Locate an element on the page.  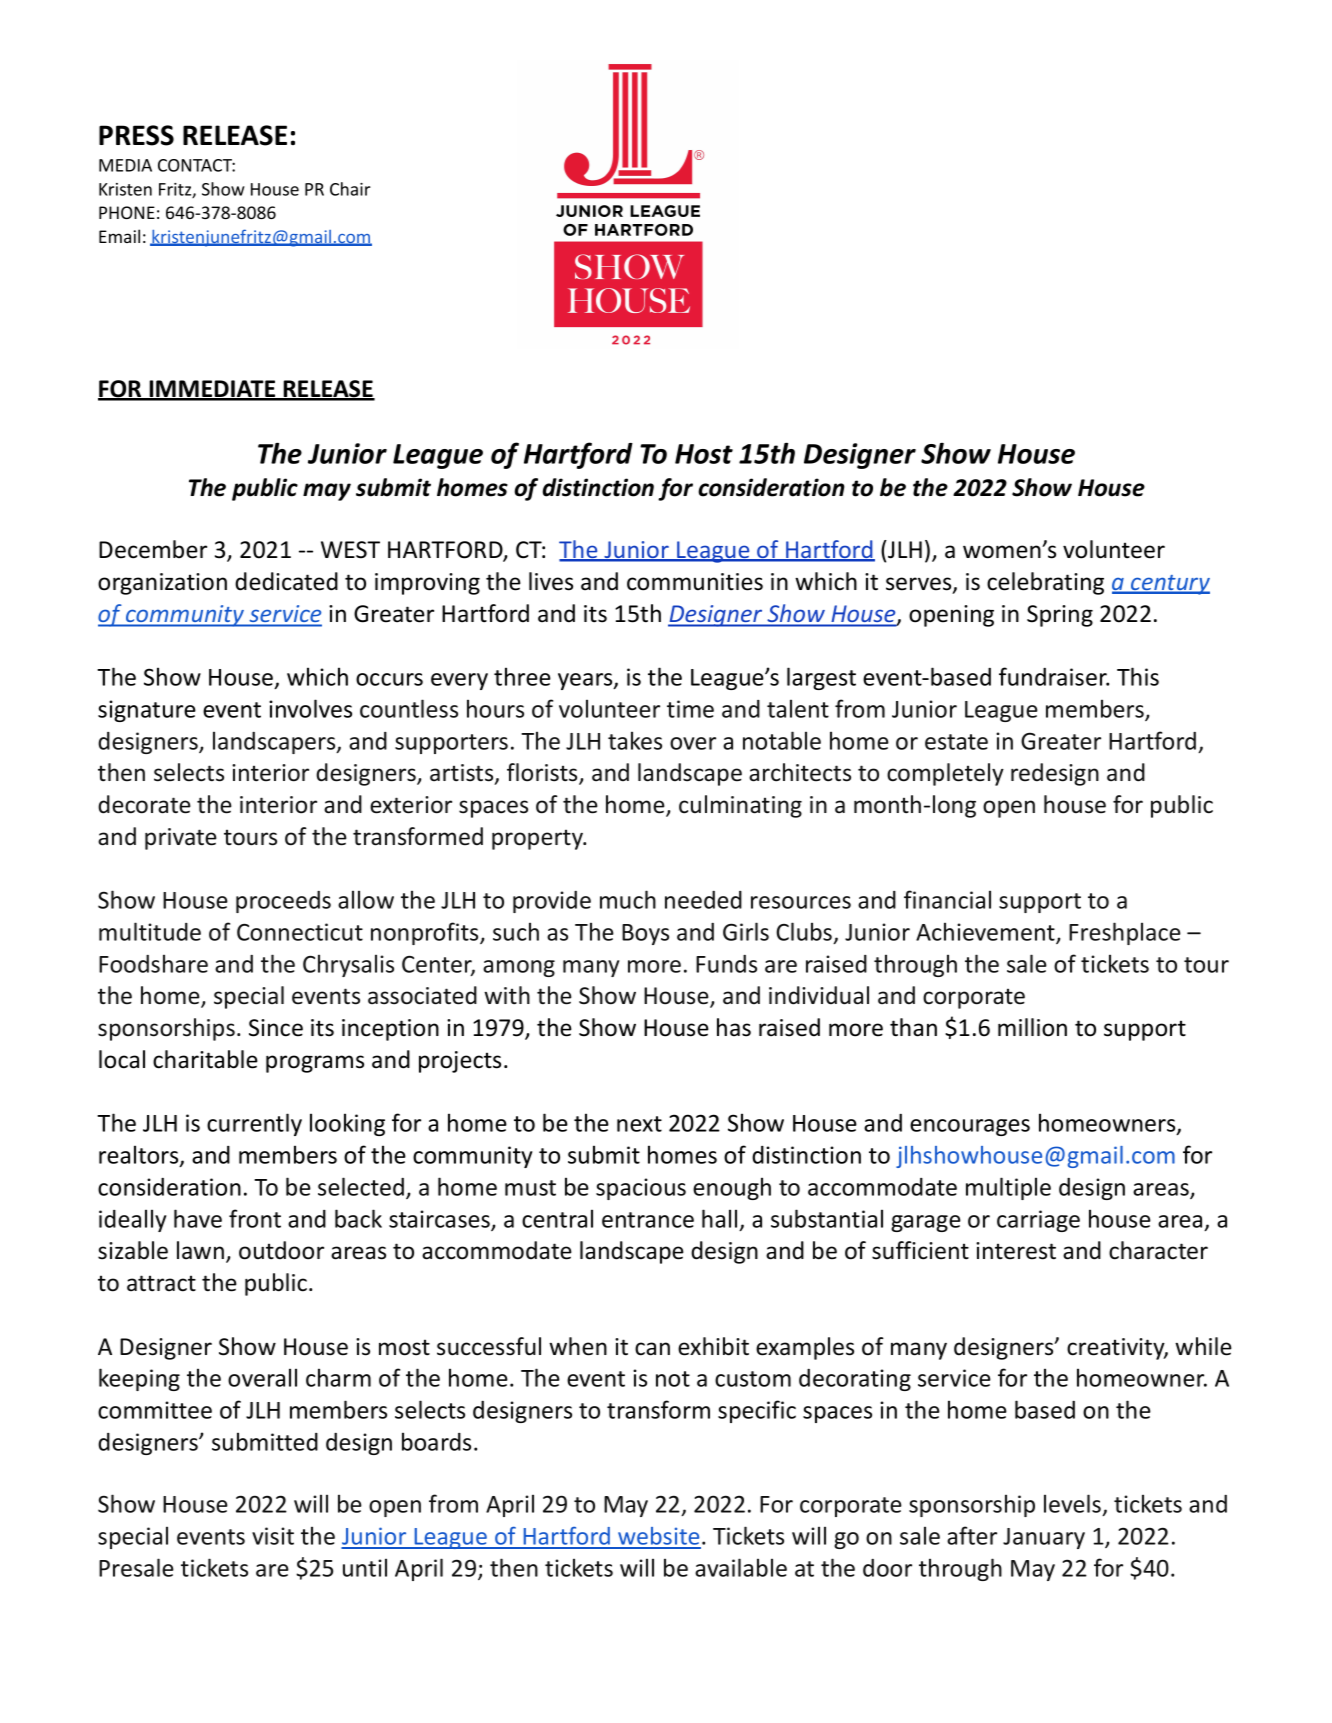
Host is located at coordinates (704, 454).
